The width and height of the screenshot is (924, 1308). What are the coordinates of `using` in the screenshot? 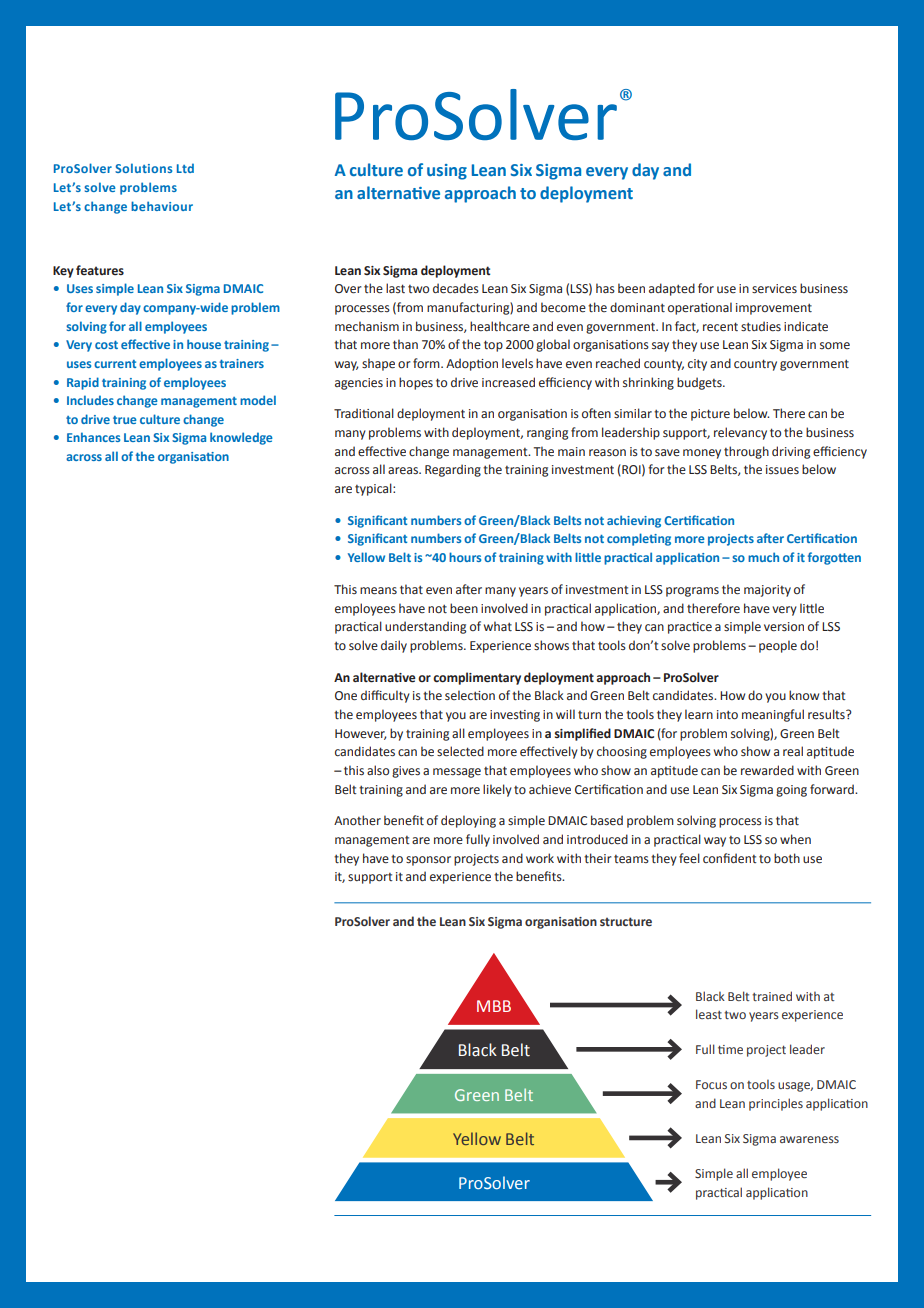 It's located at (447, 172).
